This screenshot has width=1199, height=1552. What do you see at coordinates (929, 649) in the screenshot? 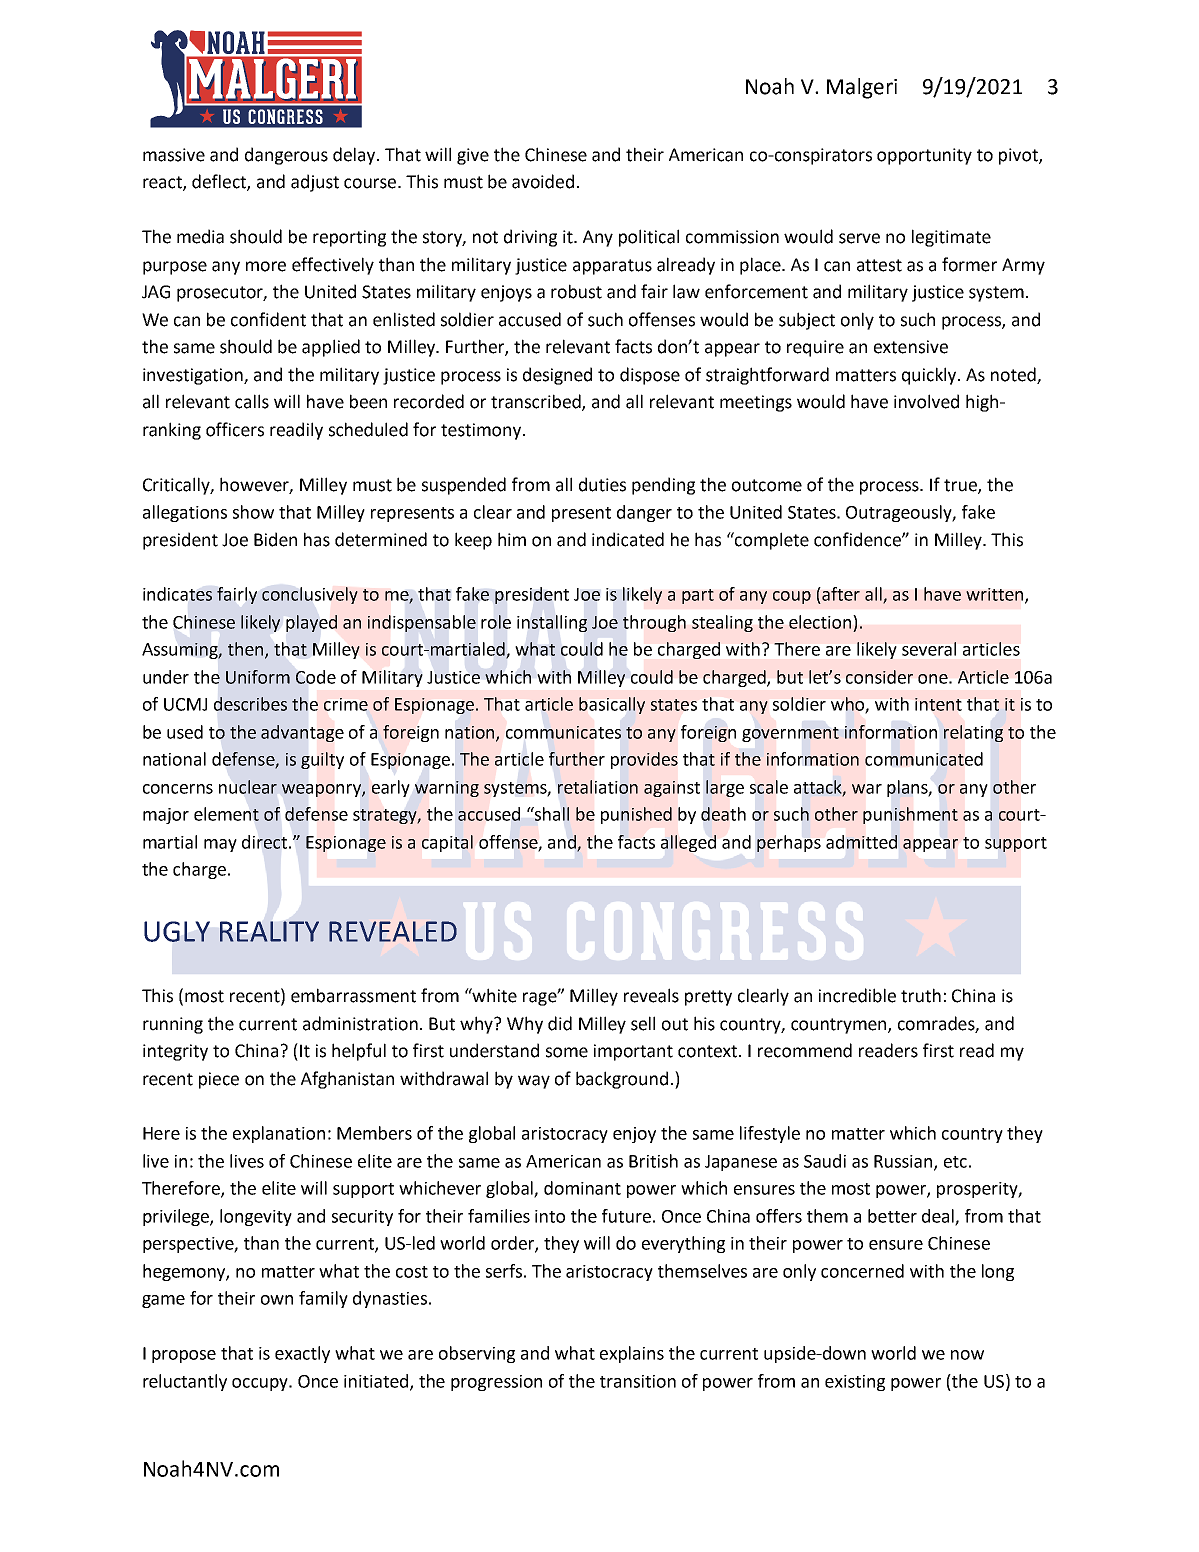
I see `several` at bounding box center [929, 649].
